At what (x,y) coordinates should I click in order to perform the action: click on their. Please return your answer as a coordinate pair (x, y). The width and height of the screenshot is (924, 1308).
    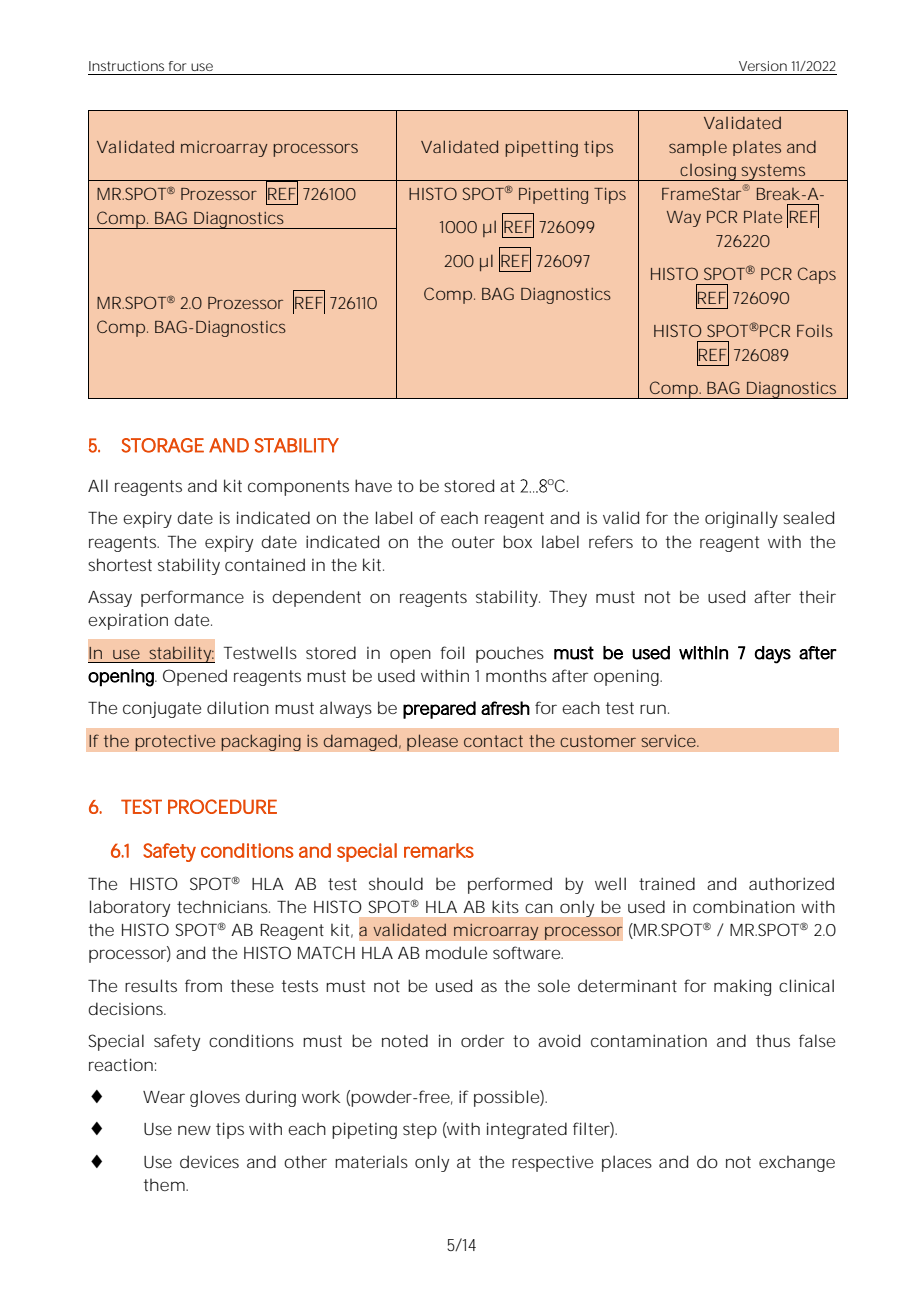
    Looking at the image, I should click on (817, 596).
